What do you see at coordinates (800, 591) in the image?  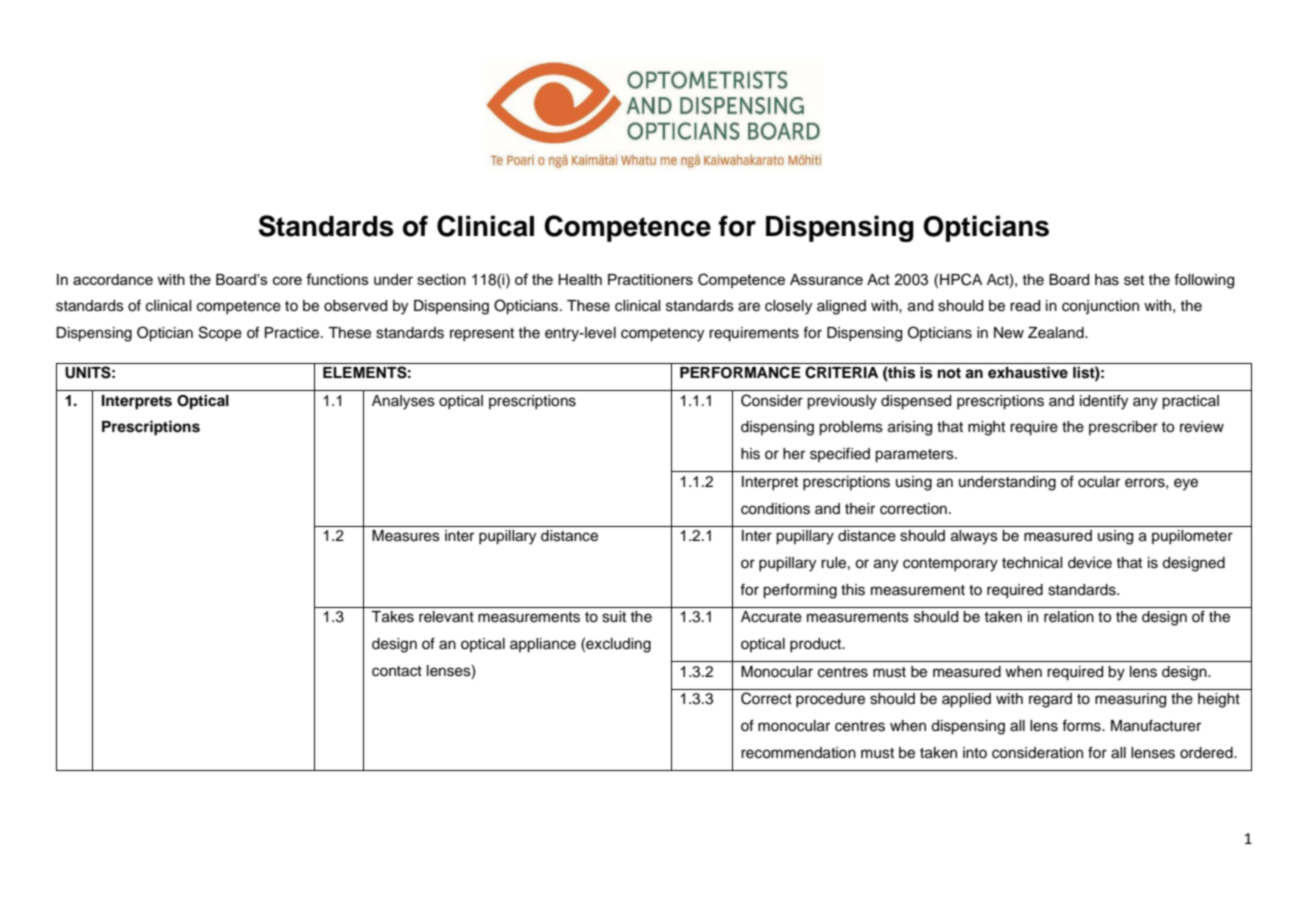 I see `performing` at bounding box center [800, 591].
